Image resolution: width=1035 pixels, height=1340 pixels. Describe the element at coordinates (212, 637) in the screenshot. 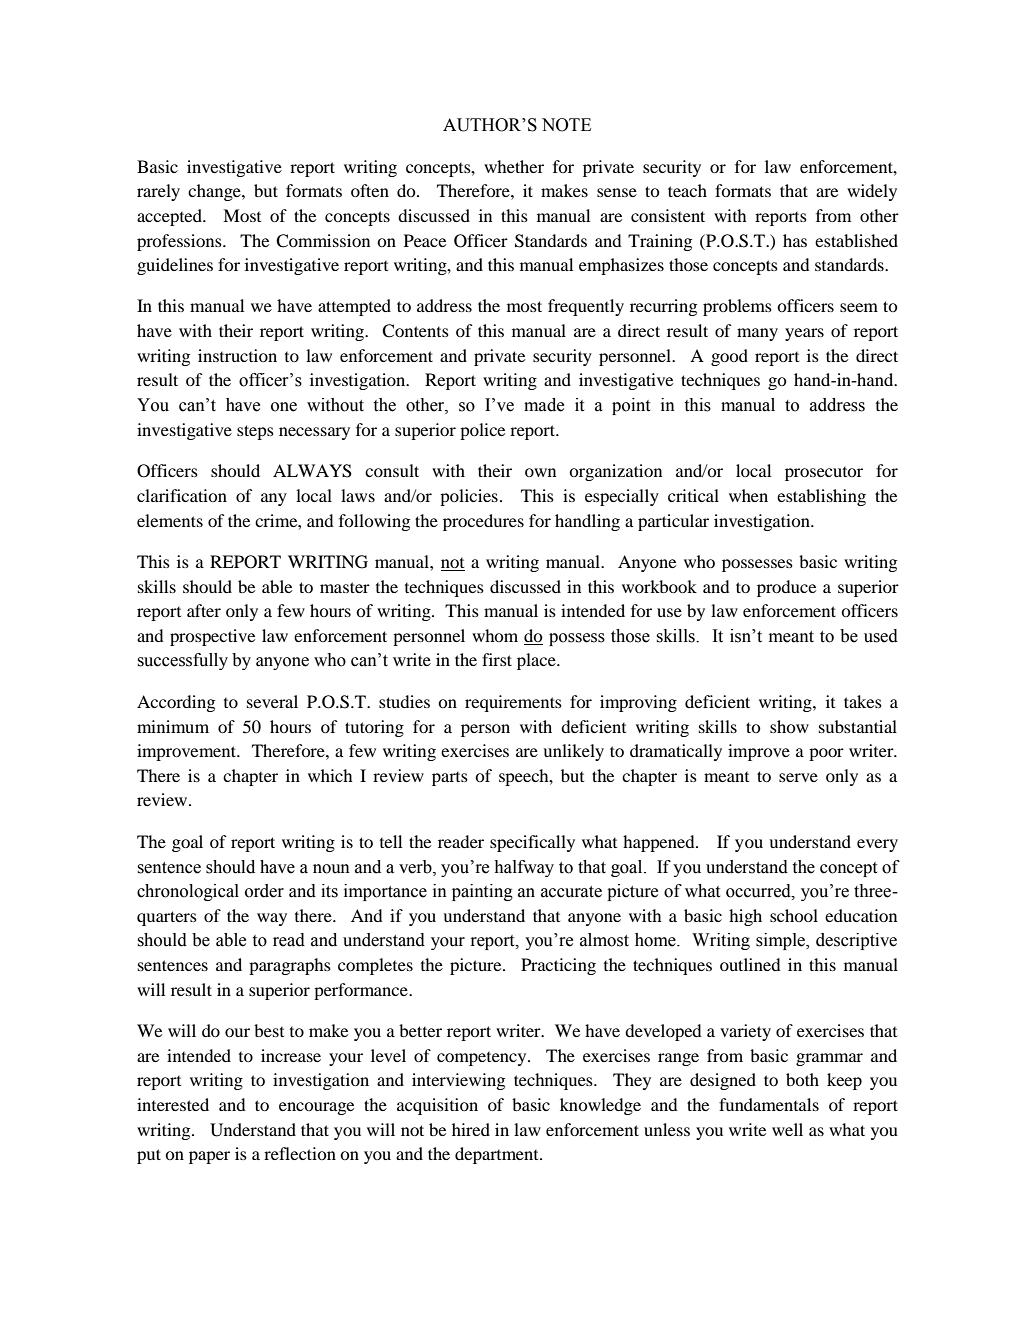

I see `prospective` at that location.
